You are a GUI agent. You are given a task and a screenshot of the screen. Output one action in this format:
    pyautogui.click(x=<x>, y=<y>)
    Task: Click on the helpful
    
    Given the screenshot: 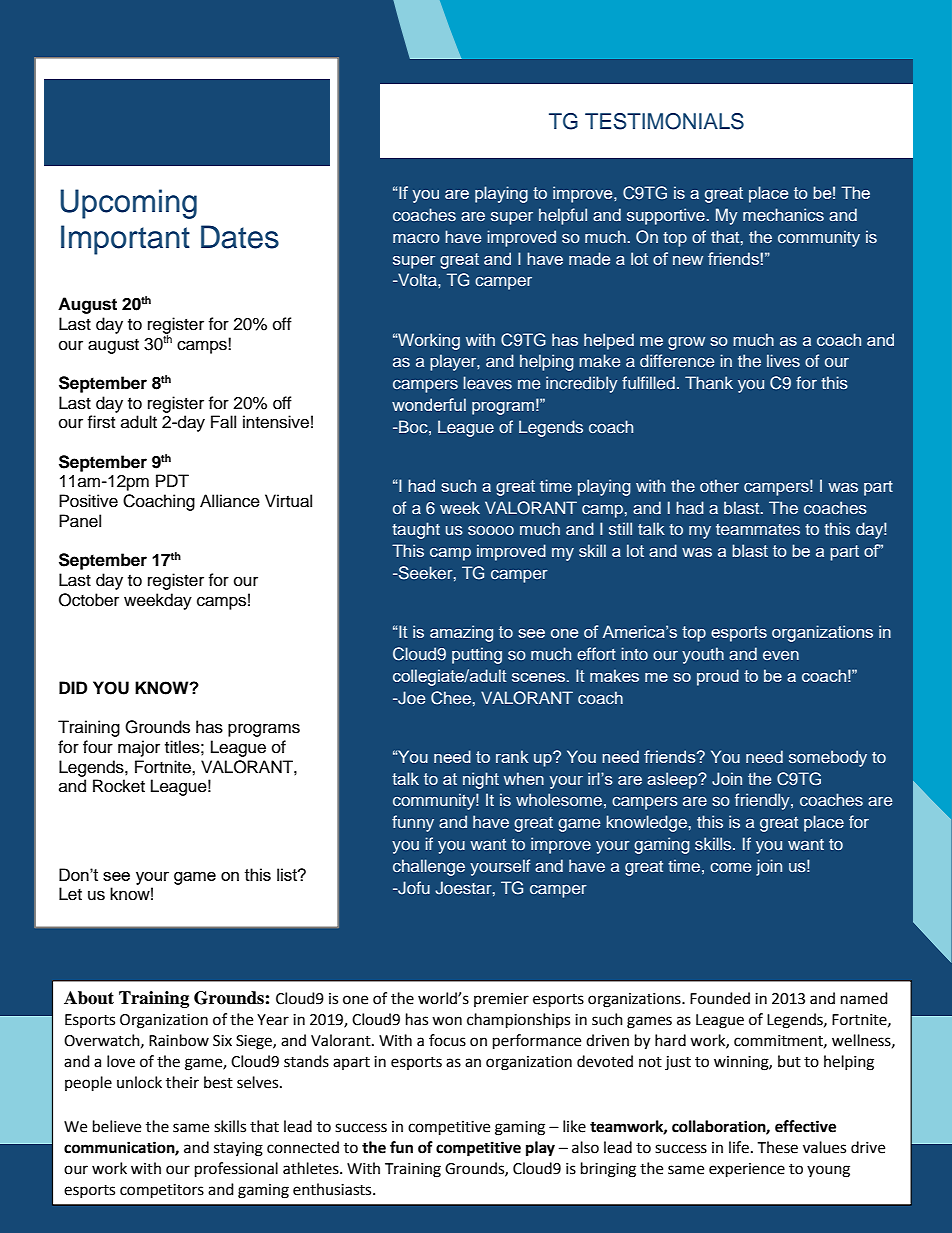 What is the action you would take?
    pyautogui.click(x=563, y=216)
